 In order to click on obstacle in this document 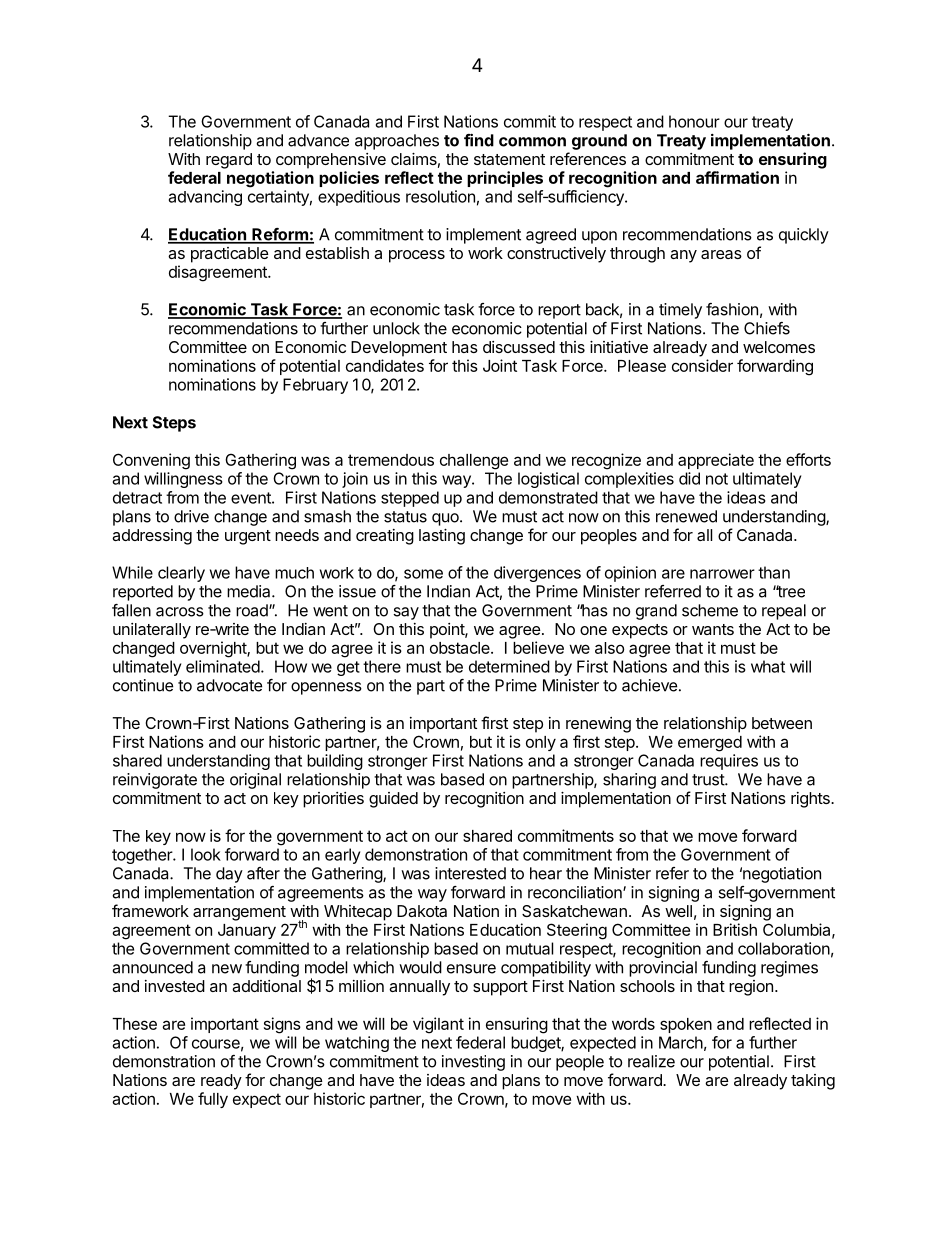, I will do `click(461, 648)`.
